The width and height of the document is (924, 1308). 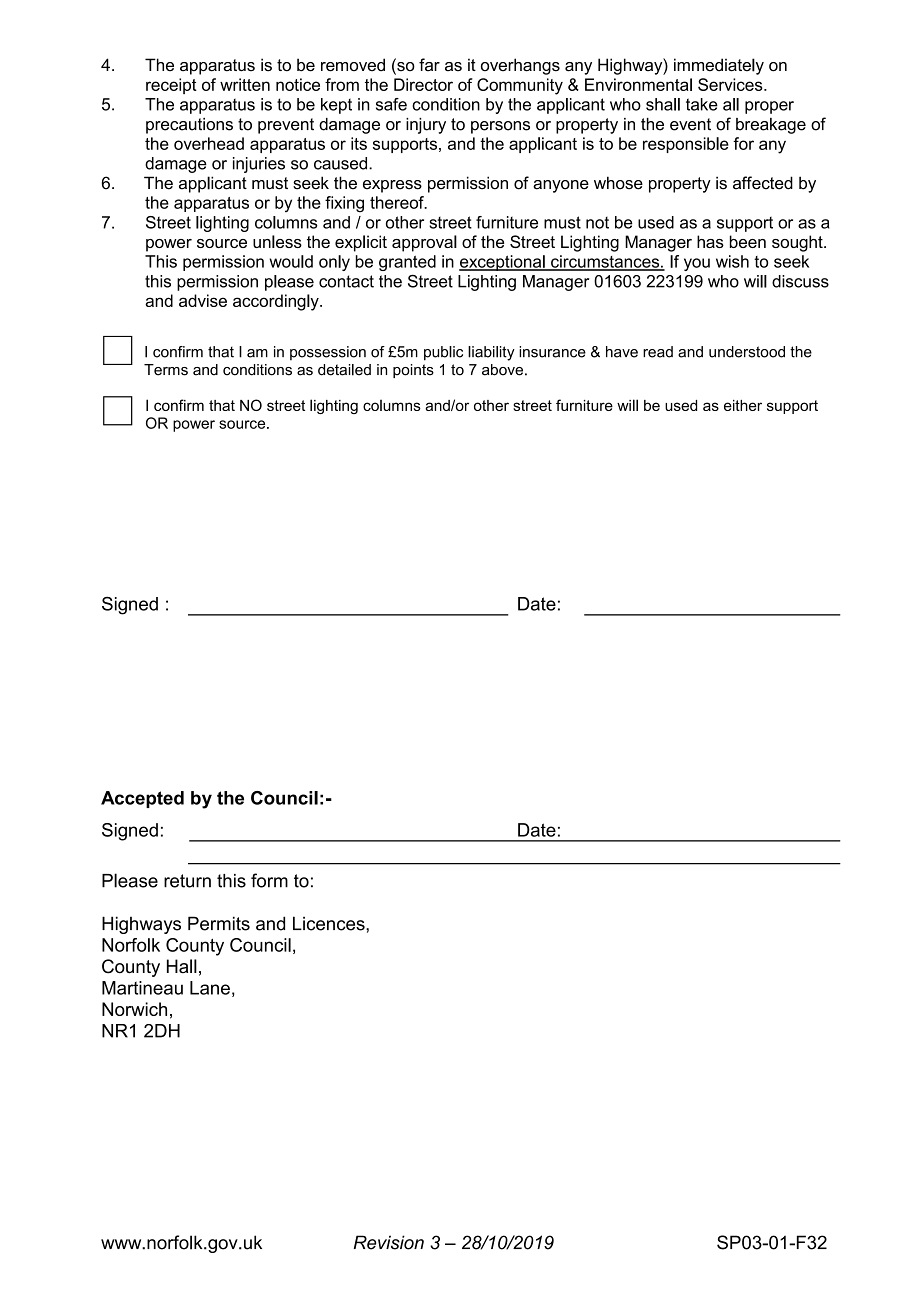 I want to click on public, so click(x=443, y=353).
